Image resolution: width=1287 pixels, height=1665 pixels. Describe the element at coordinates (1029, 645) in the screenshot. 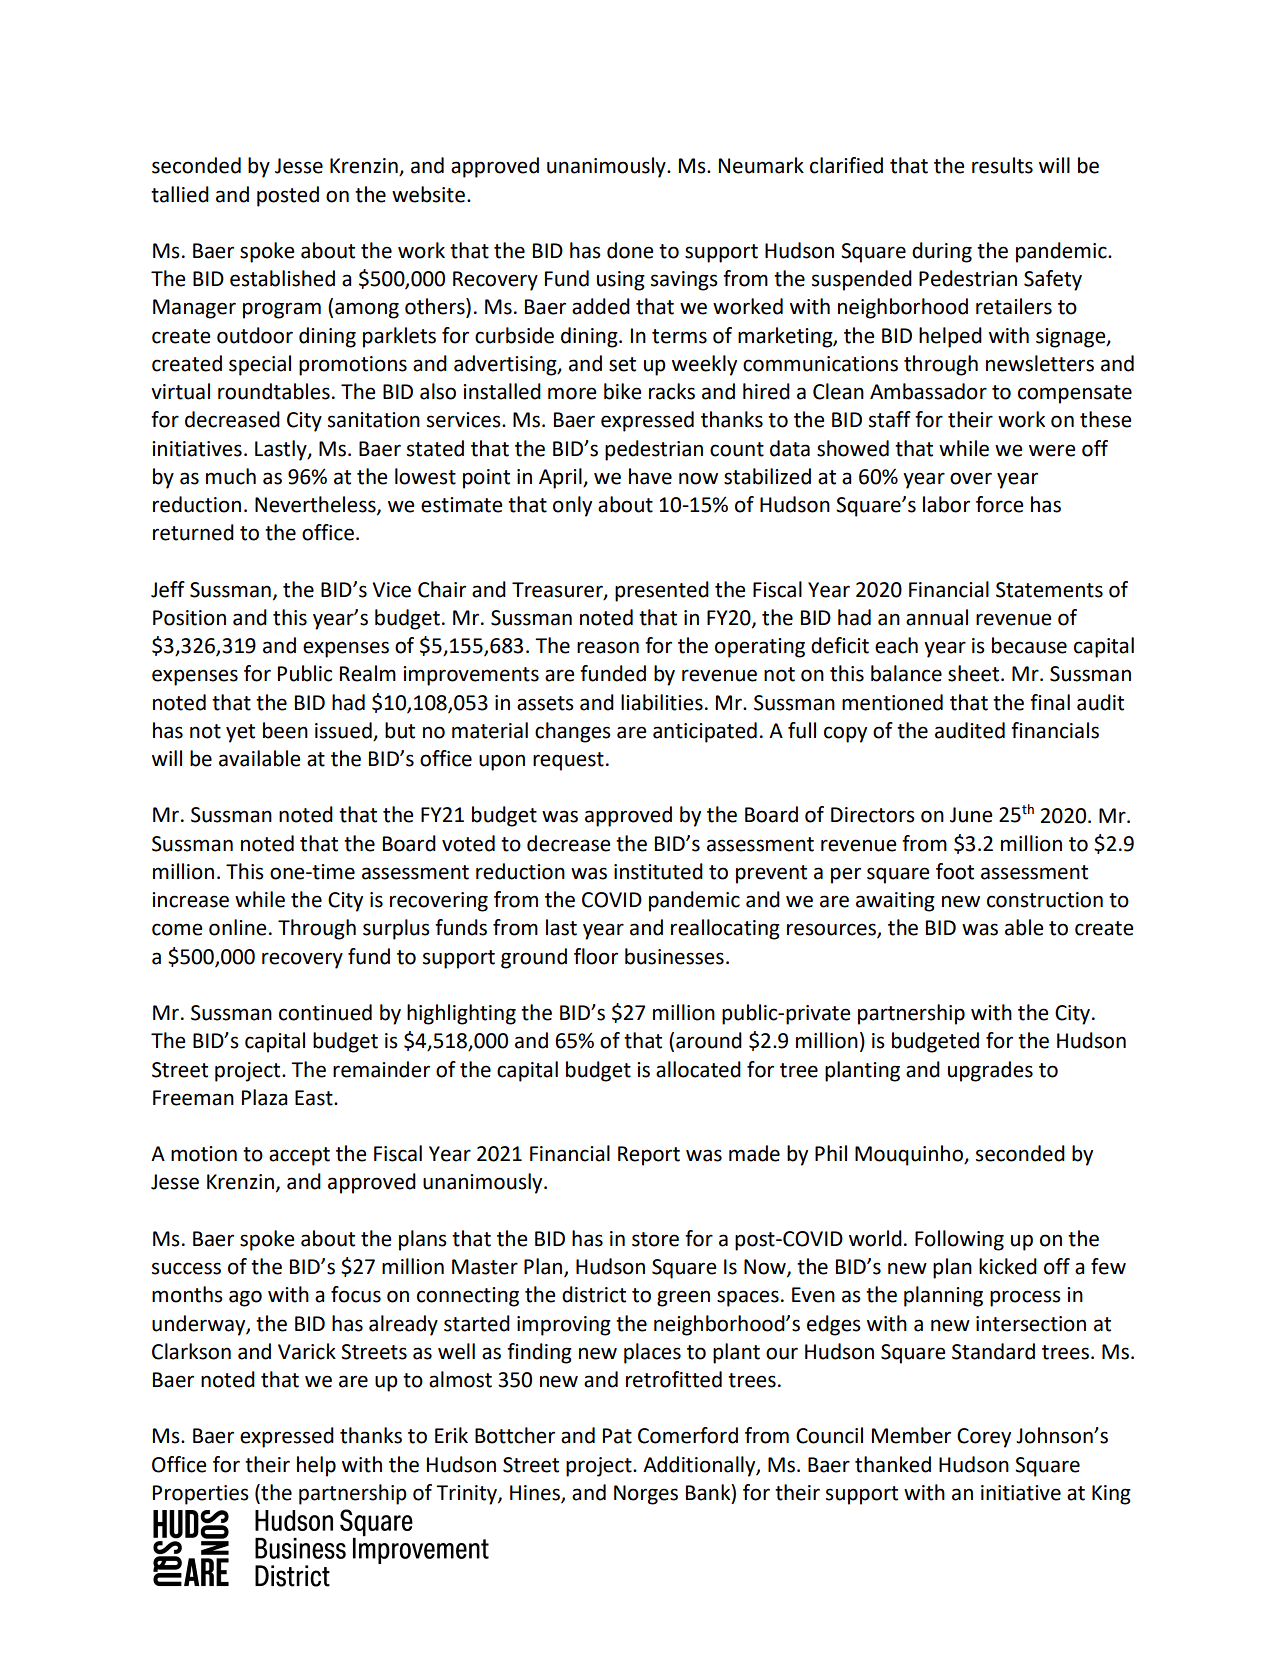

I see `because` at that location.
